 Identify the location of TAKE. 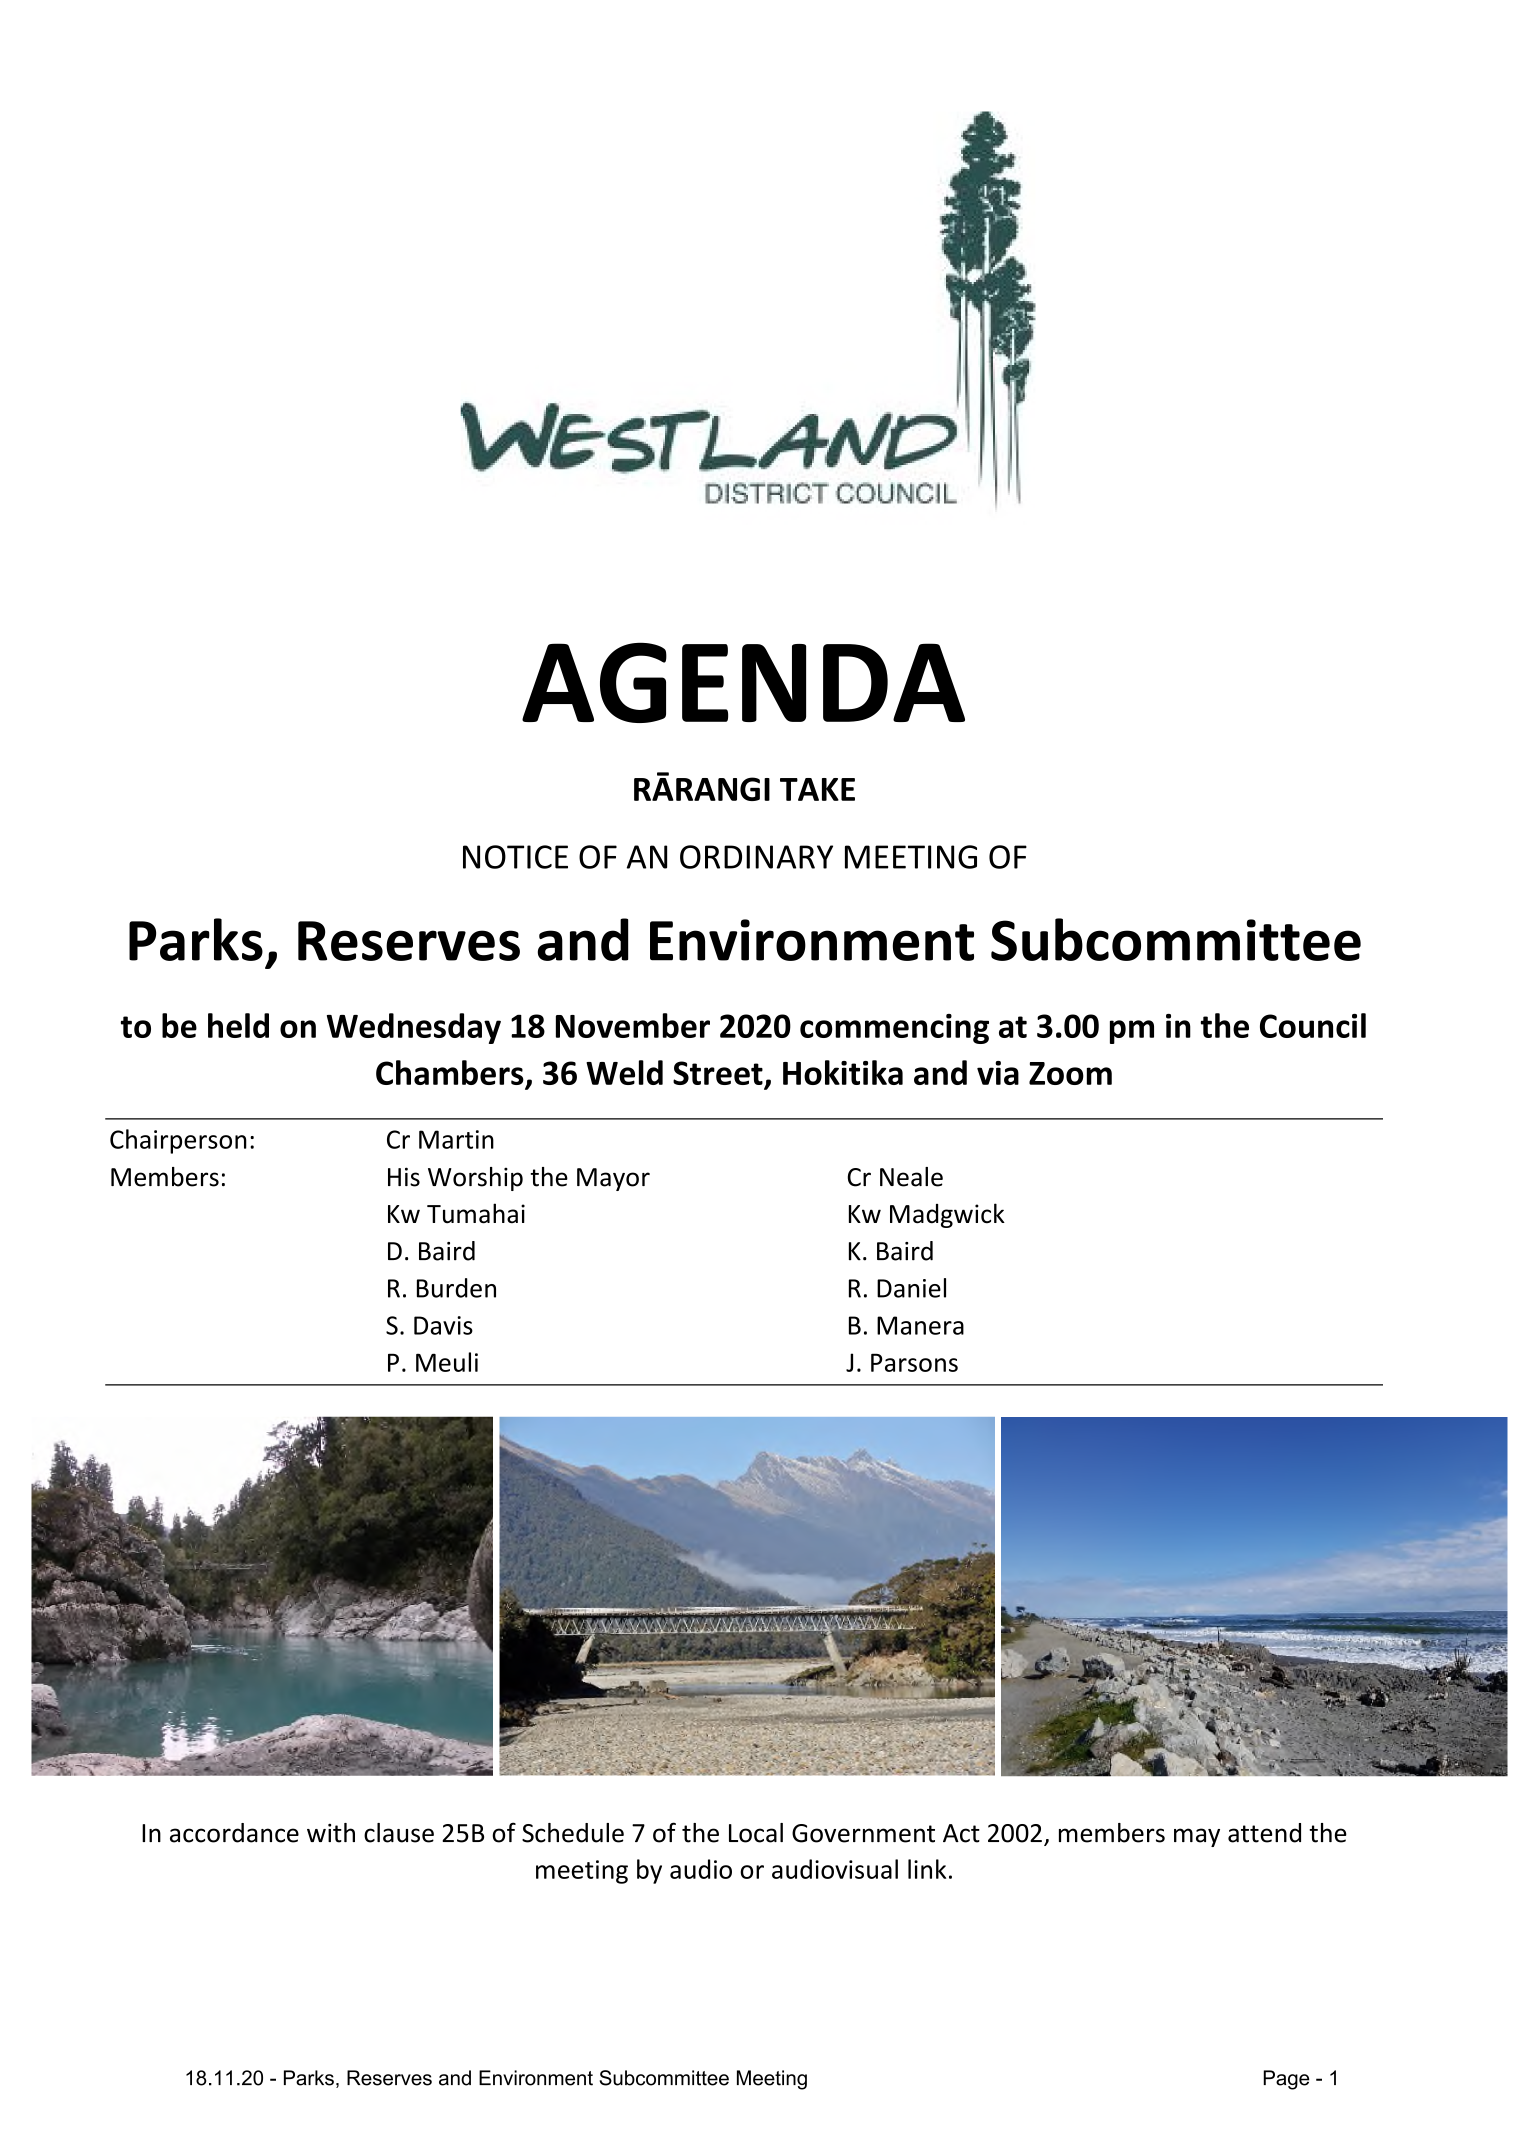
(817, 789).
